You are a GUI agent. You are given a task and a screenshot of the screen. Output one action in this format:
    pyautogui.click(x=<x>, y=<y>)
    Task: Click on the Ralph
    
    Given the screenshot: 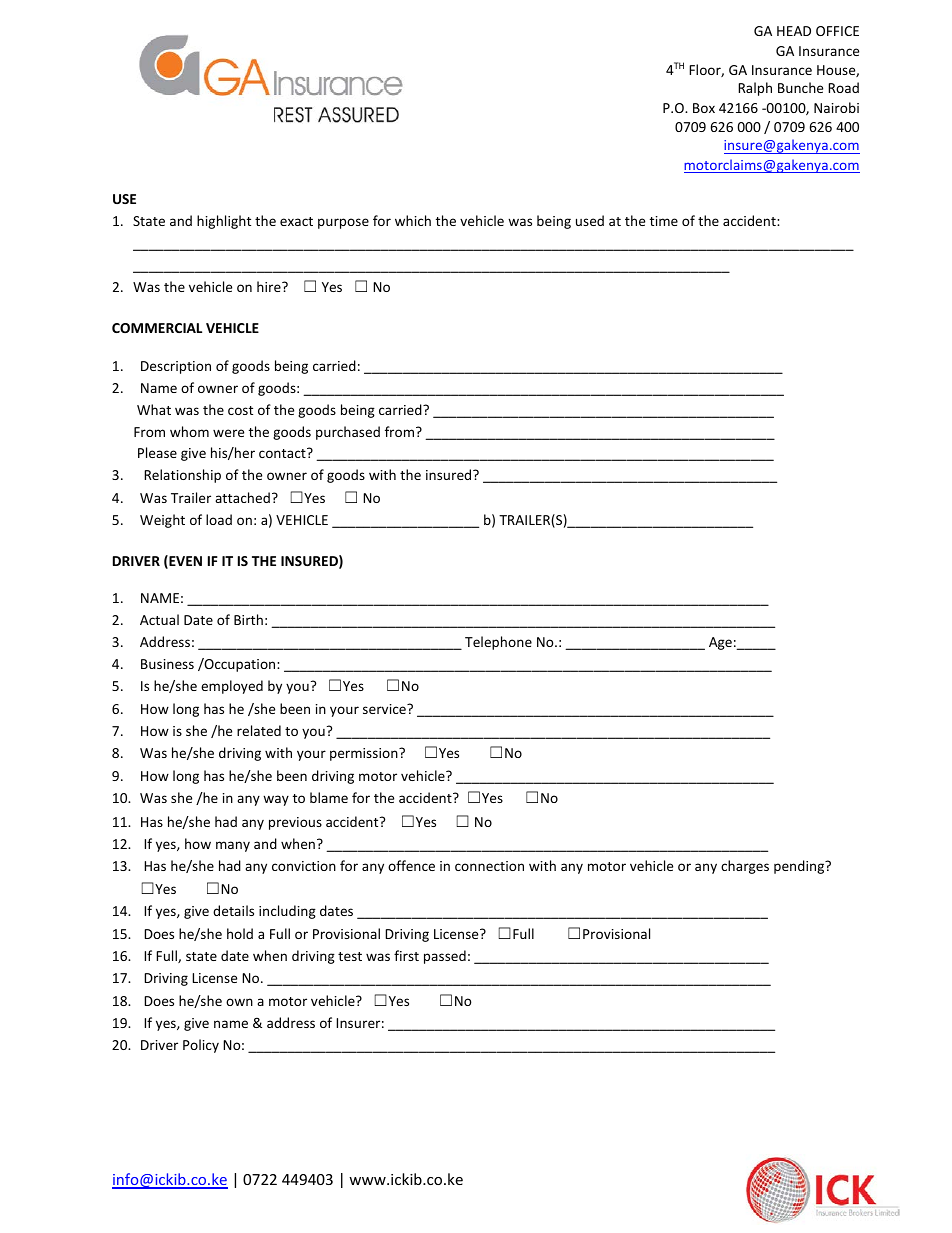 What is the action you would take?
    pyautogui.click(x=755, y=89)
